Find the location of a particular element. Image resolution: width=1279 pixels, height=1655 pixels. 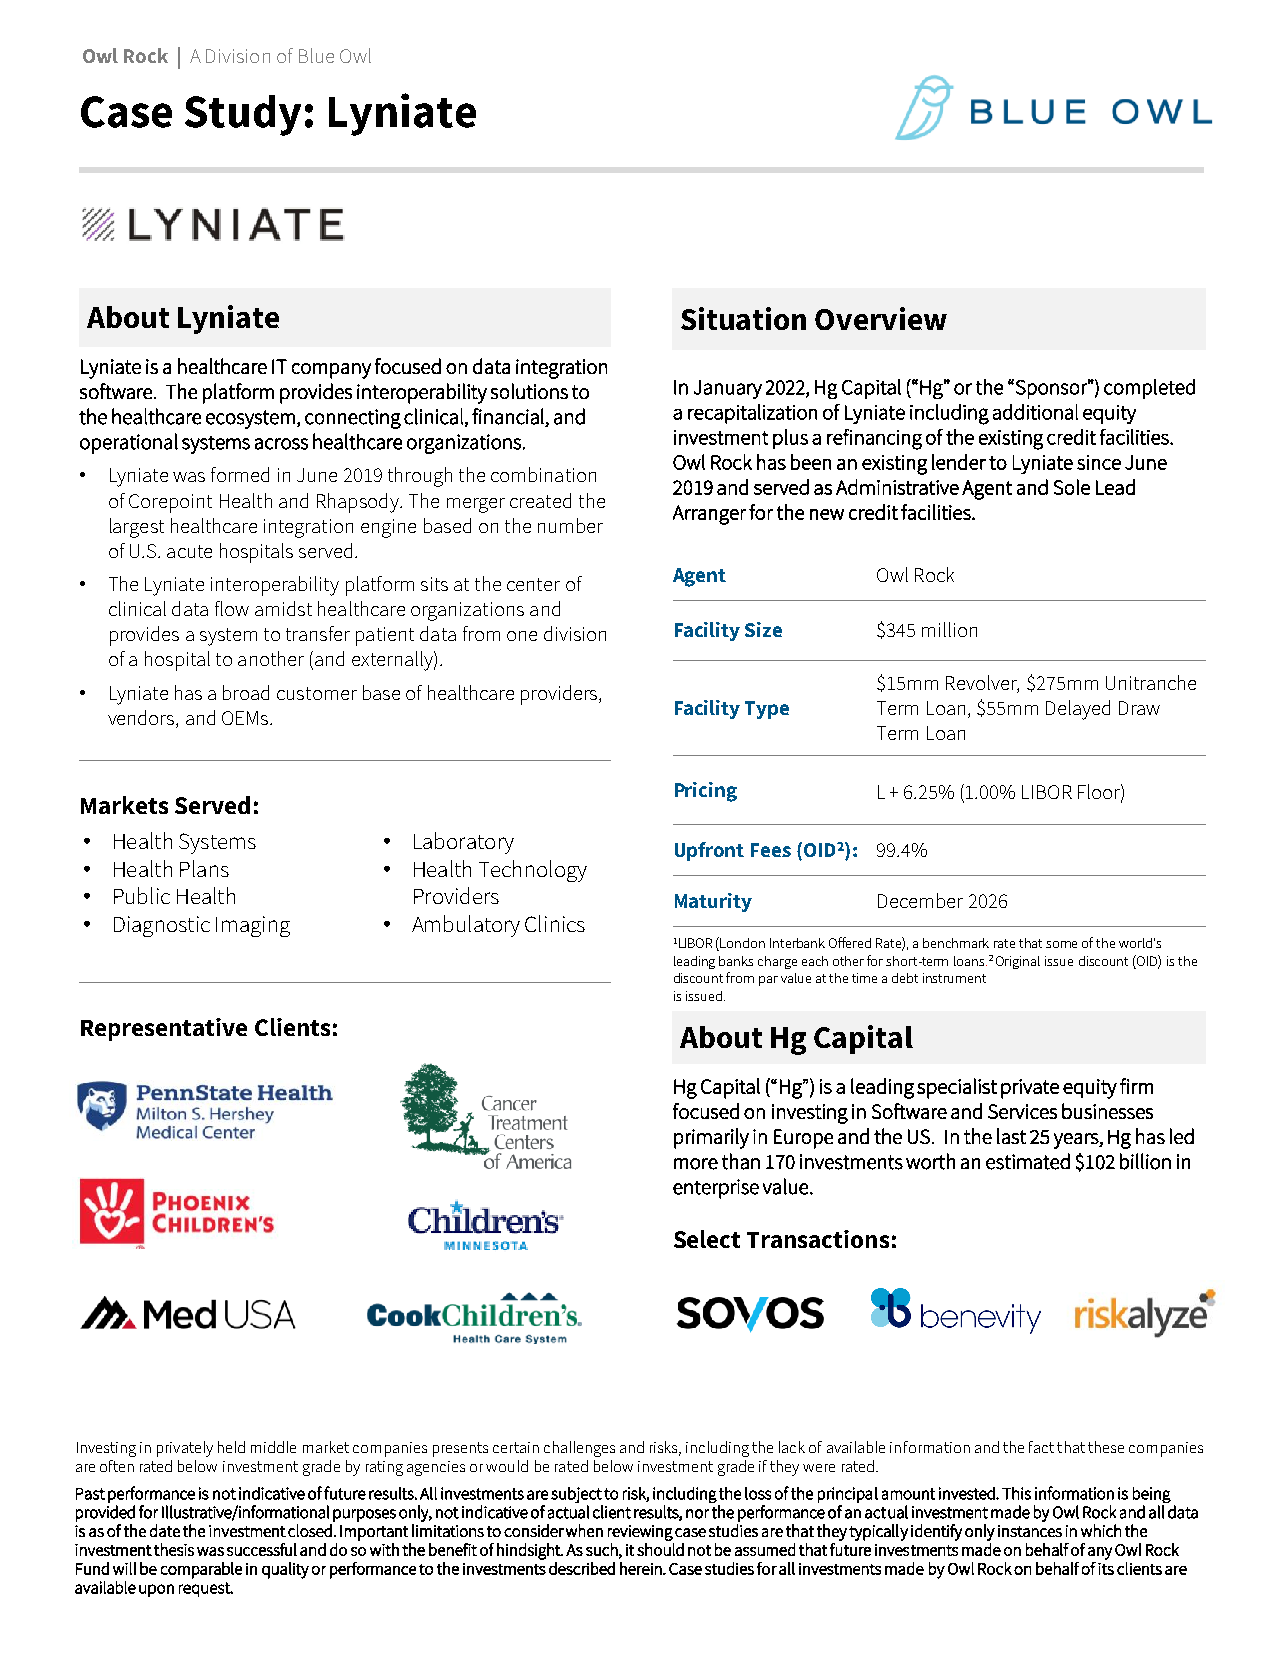

Overview is located at coordinates (881, 318).
